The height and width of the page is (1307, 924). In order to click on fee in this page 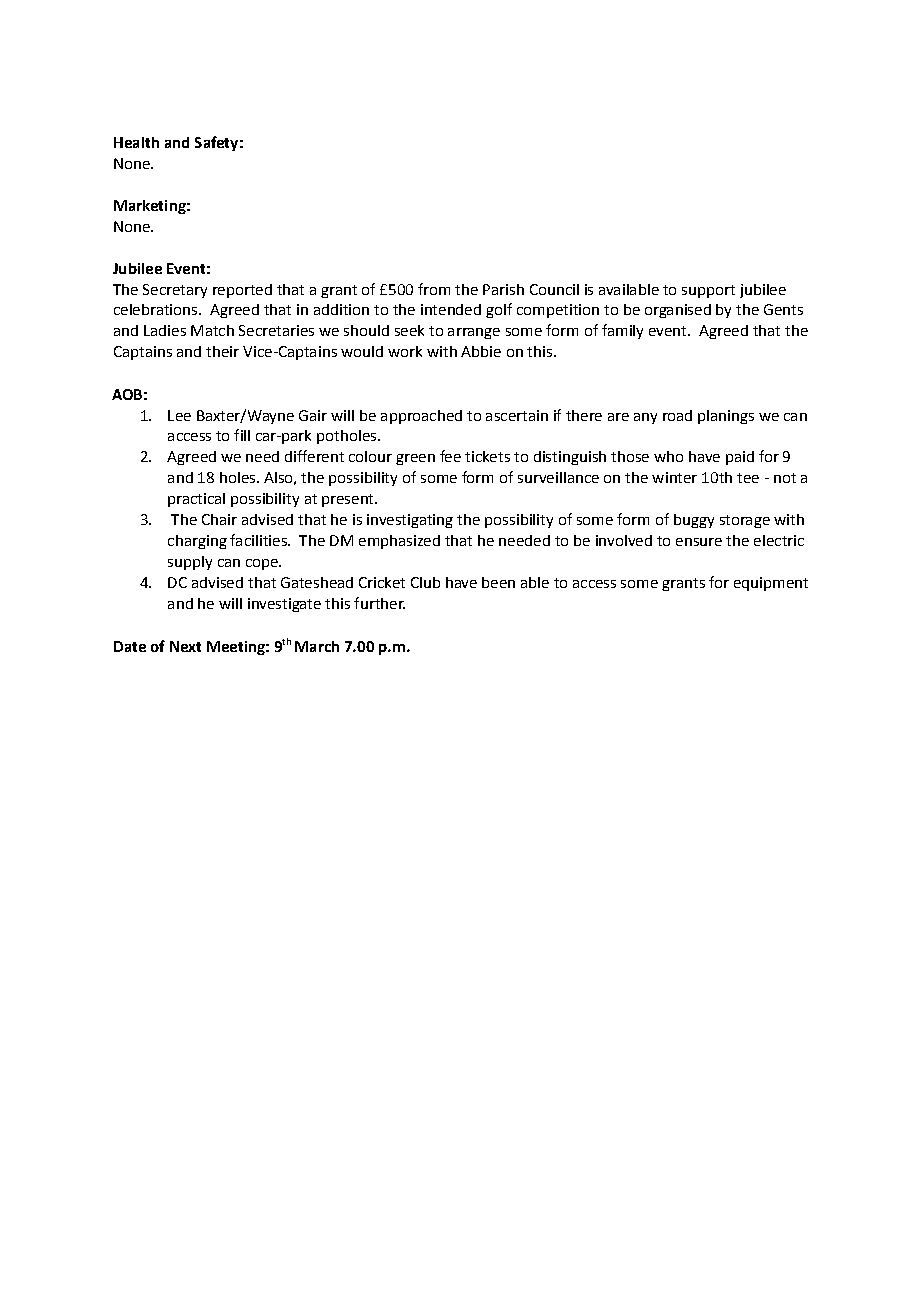, I will do `click(450, 456)`.
